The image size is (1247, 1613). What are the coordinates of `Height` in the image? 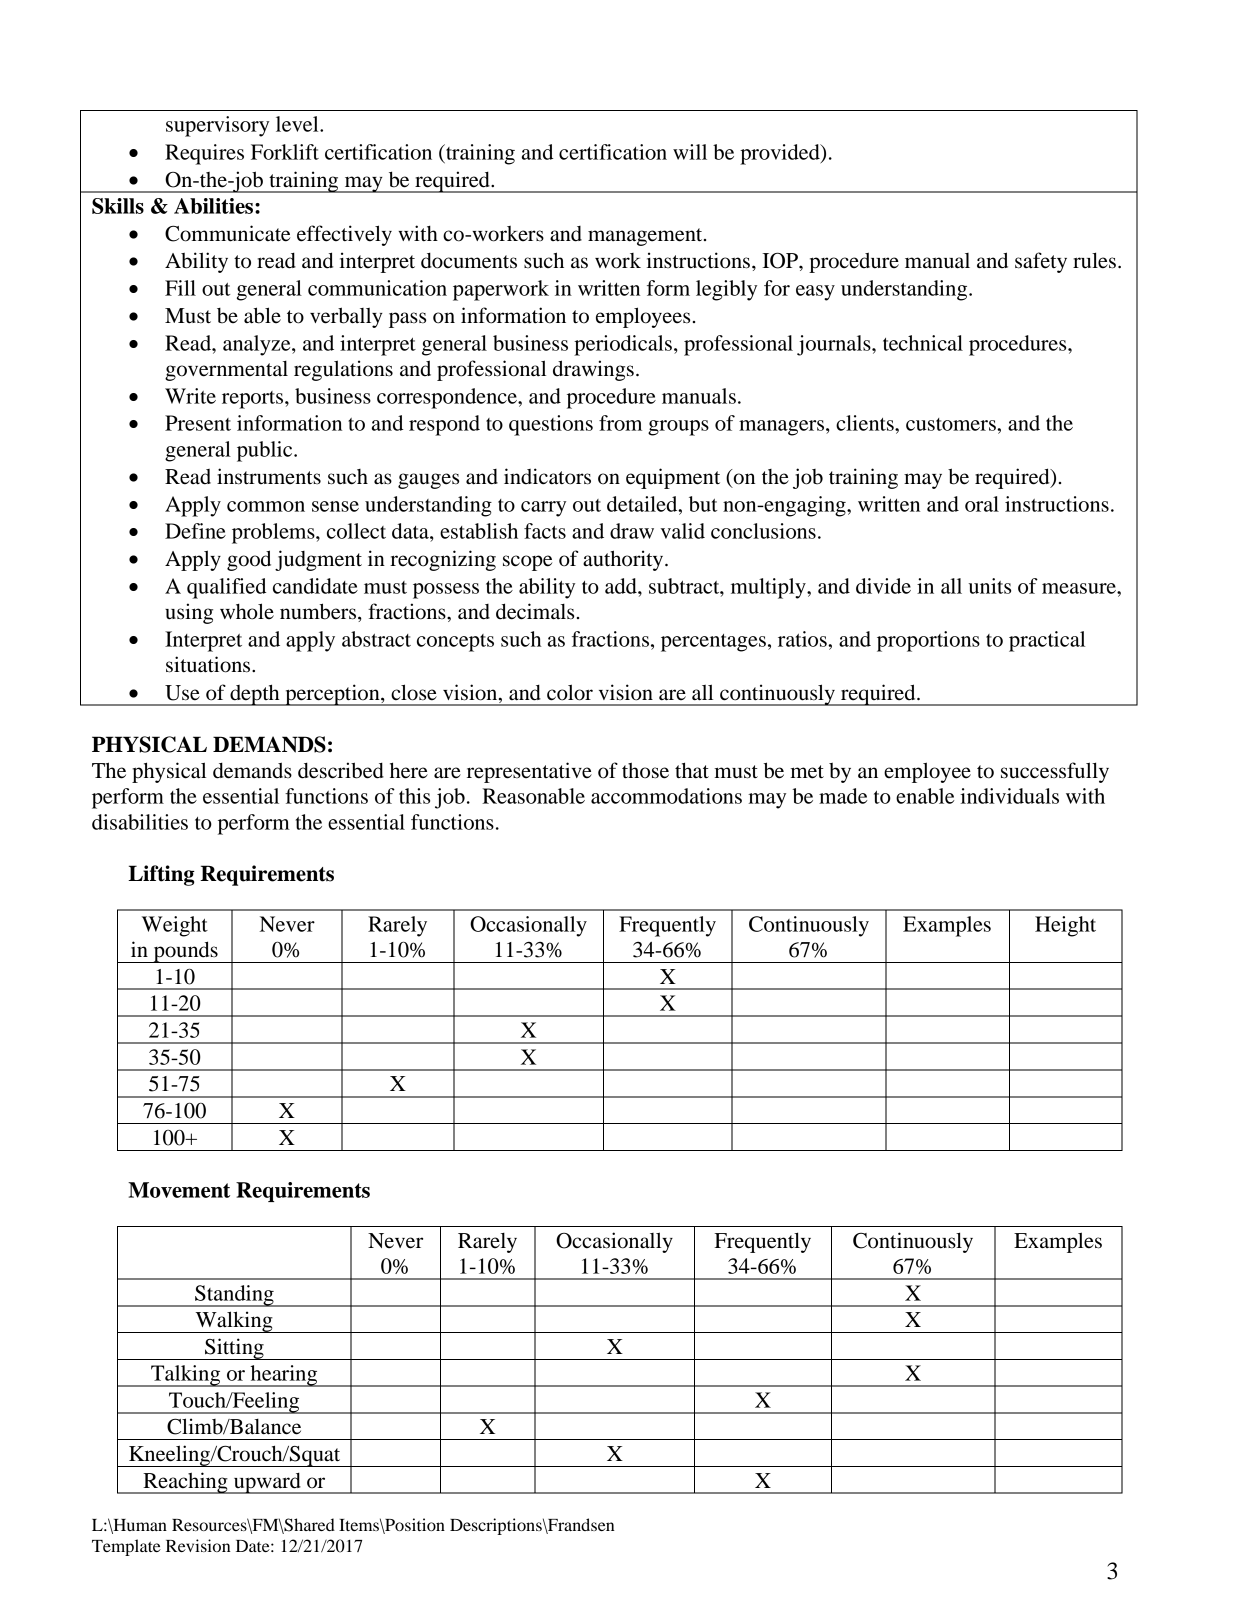 It's located at (1065, 926).
